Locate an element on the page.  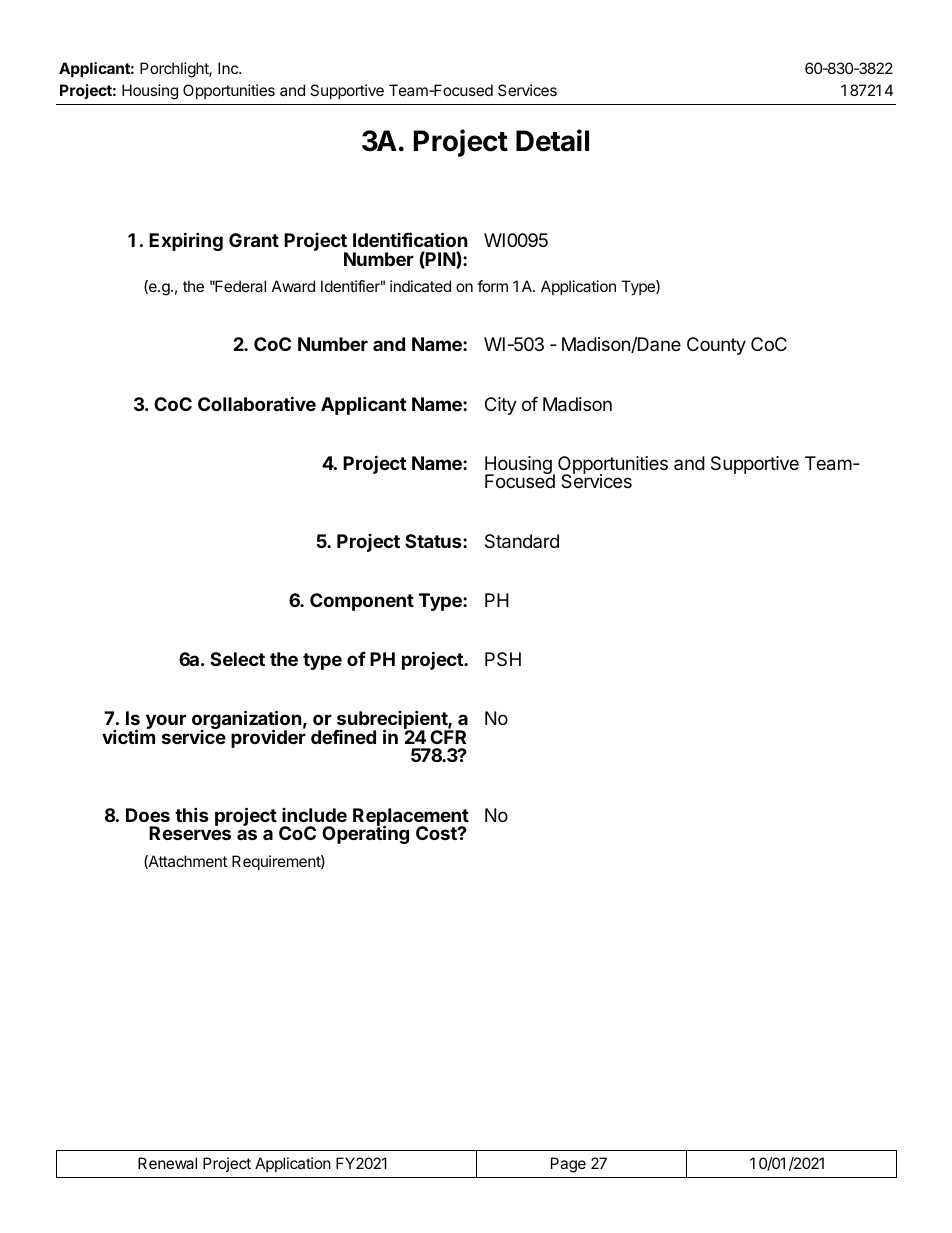
Select is located at coordinates (237, 659).
